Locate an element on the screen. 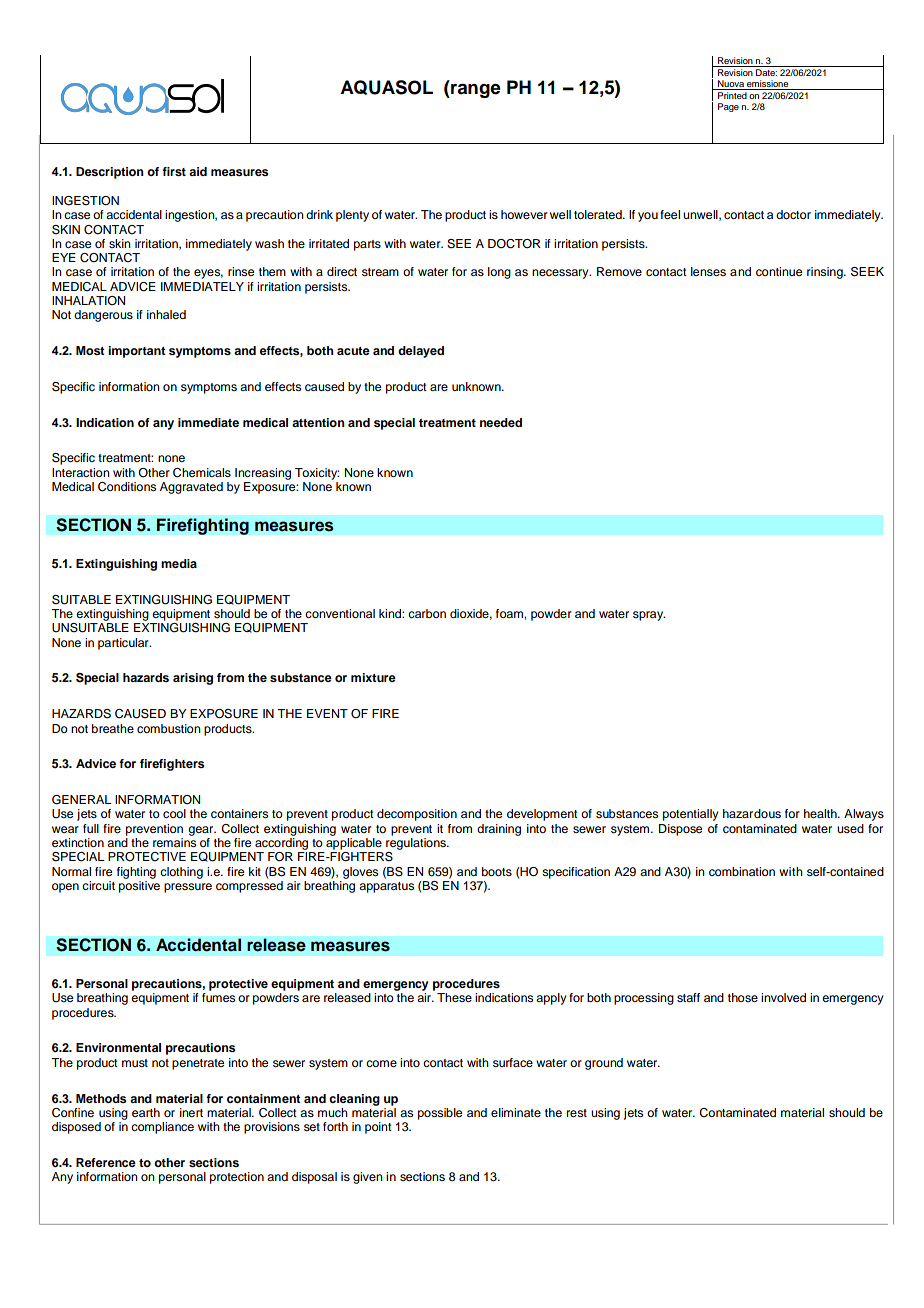  range is located at coordinates (475, 90).
